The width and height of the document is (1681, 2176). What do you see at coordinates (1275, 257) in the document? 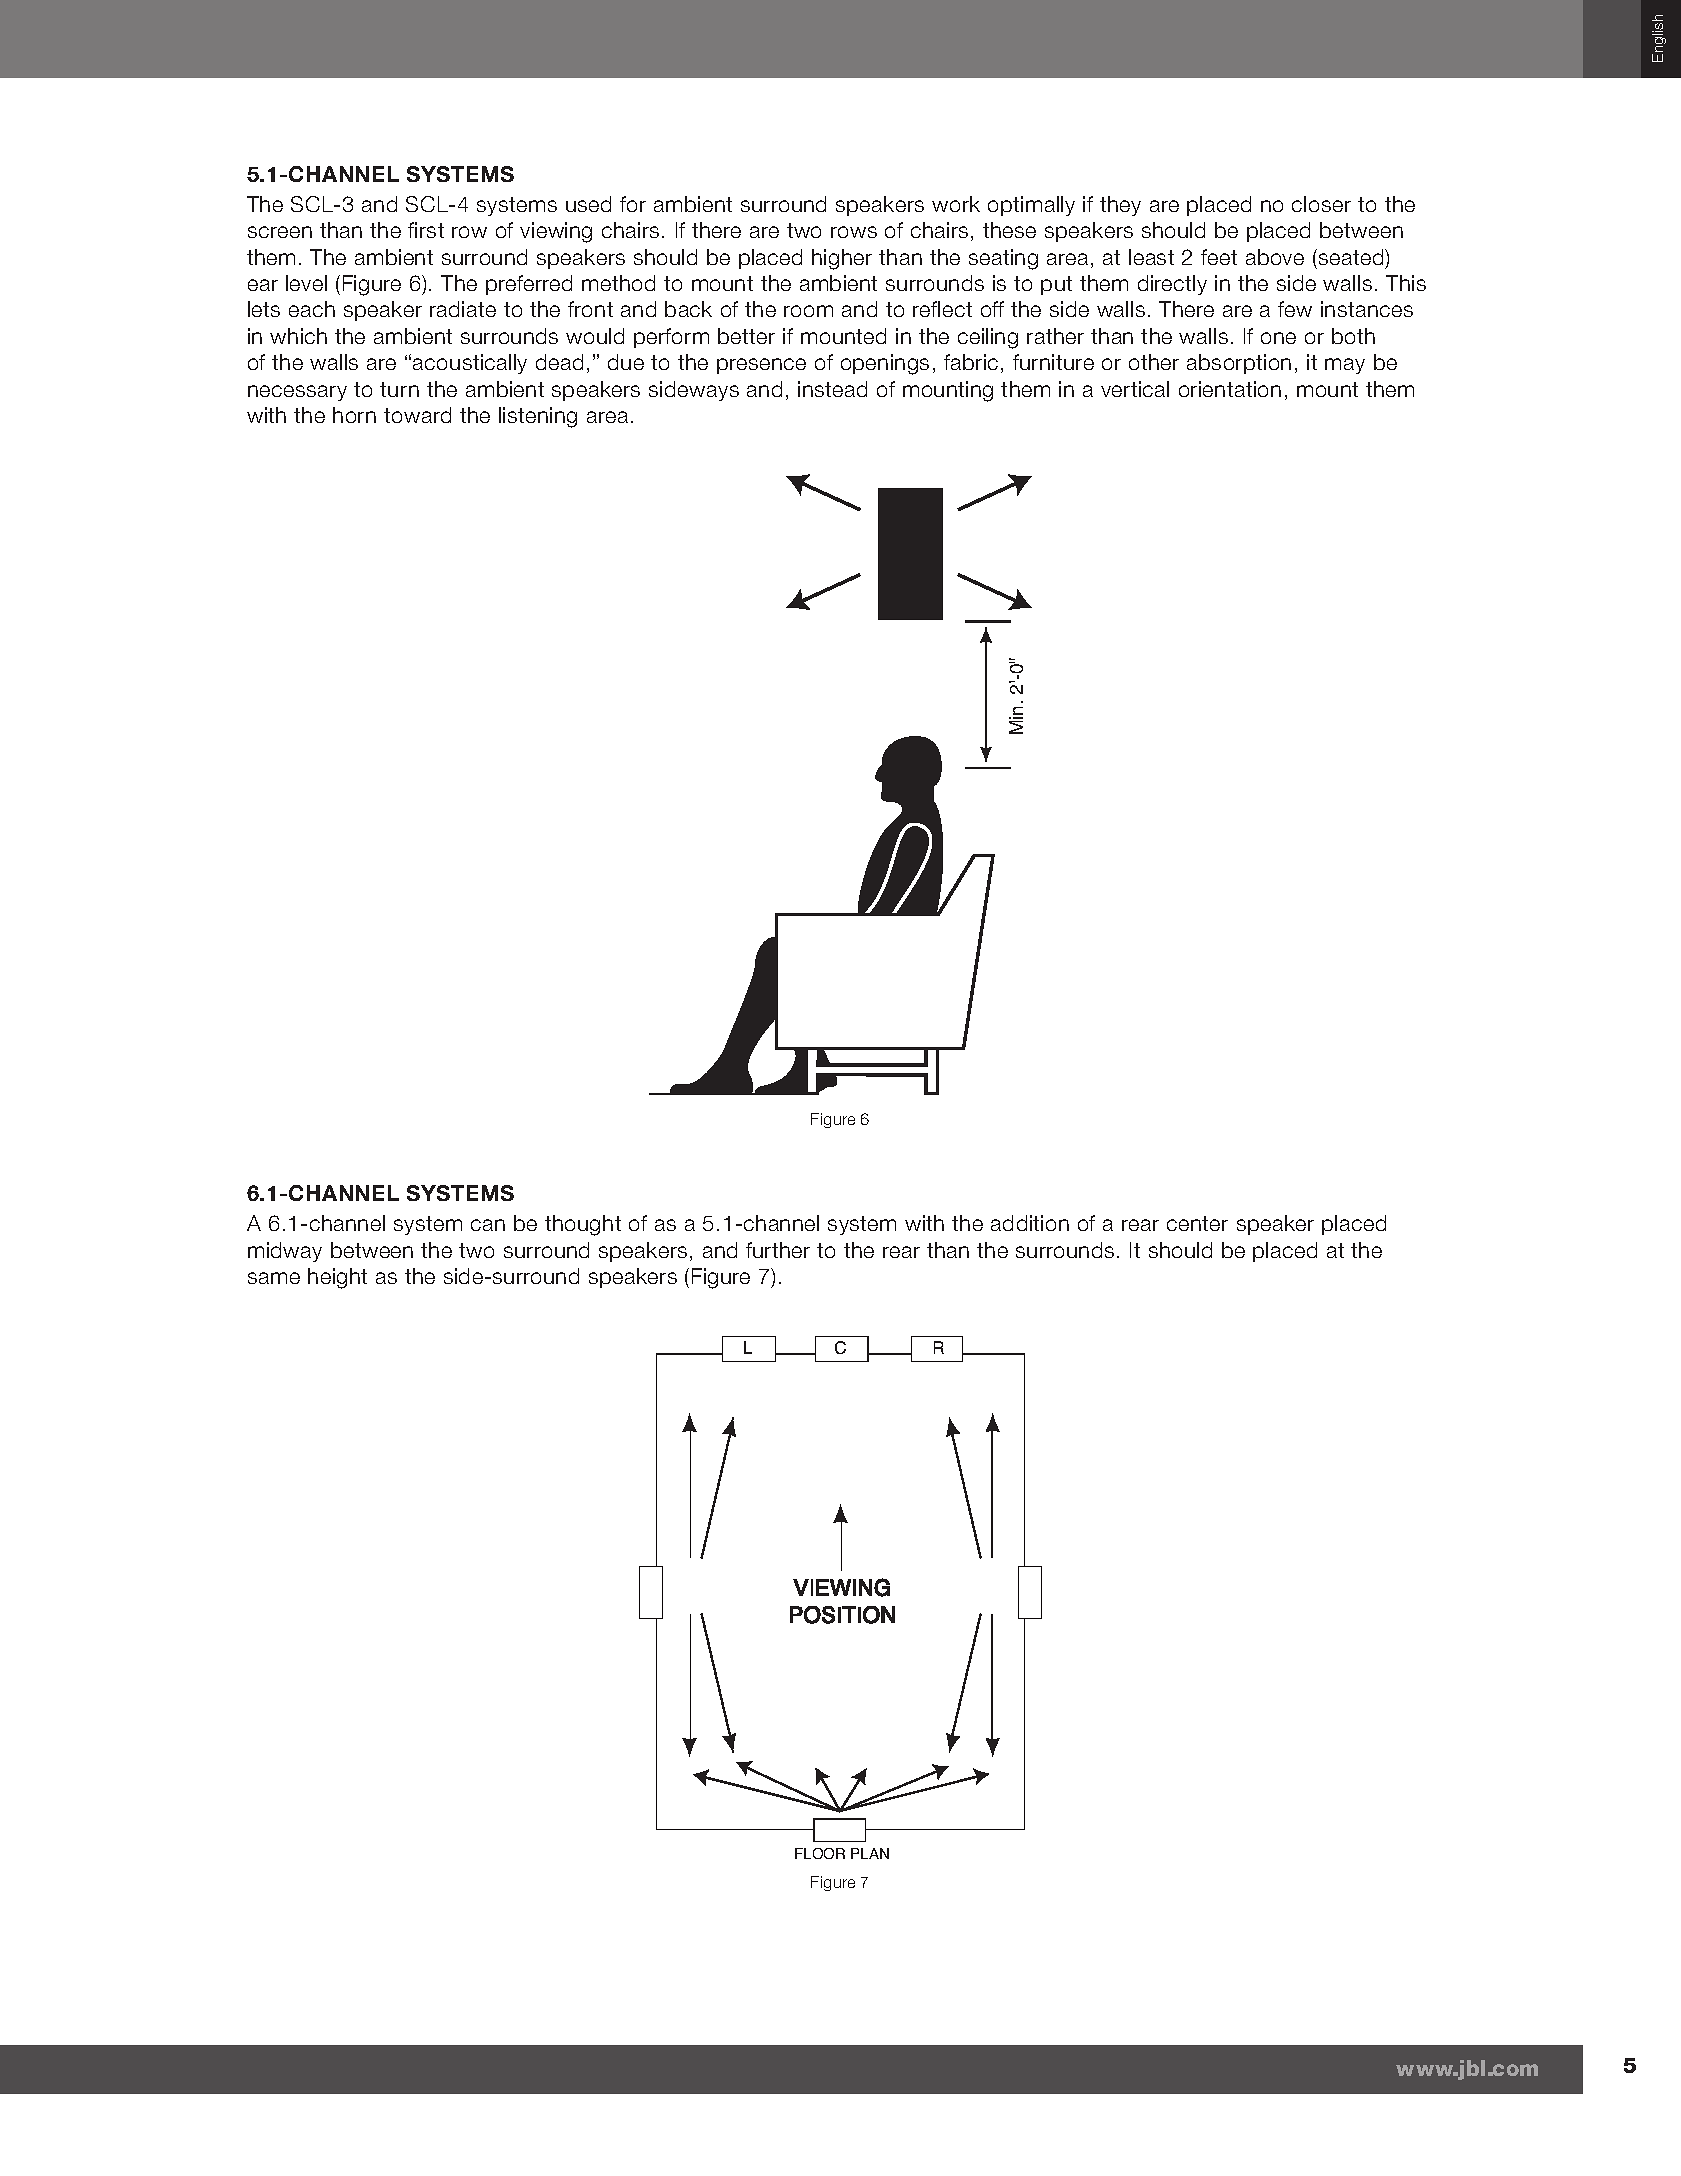
I see `above` at bounding box center [1275, 257].
